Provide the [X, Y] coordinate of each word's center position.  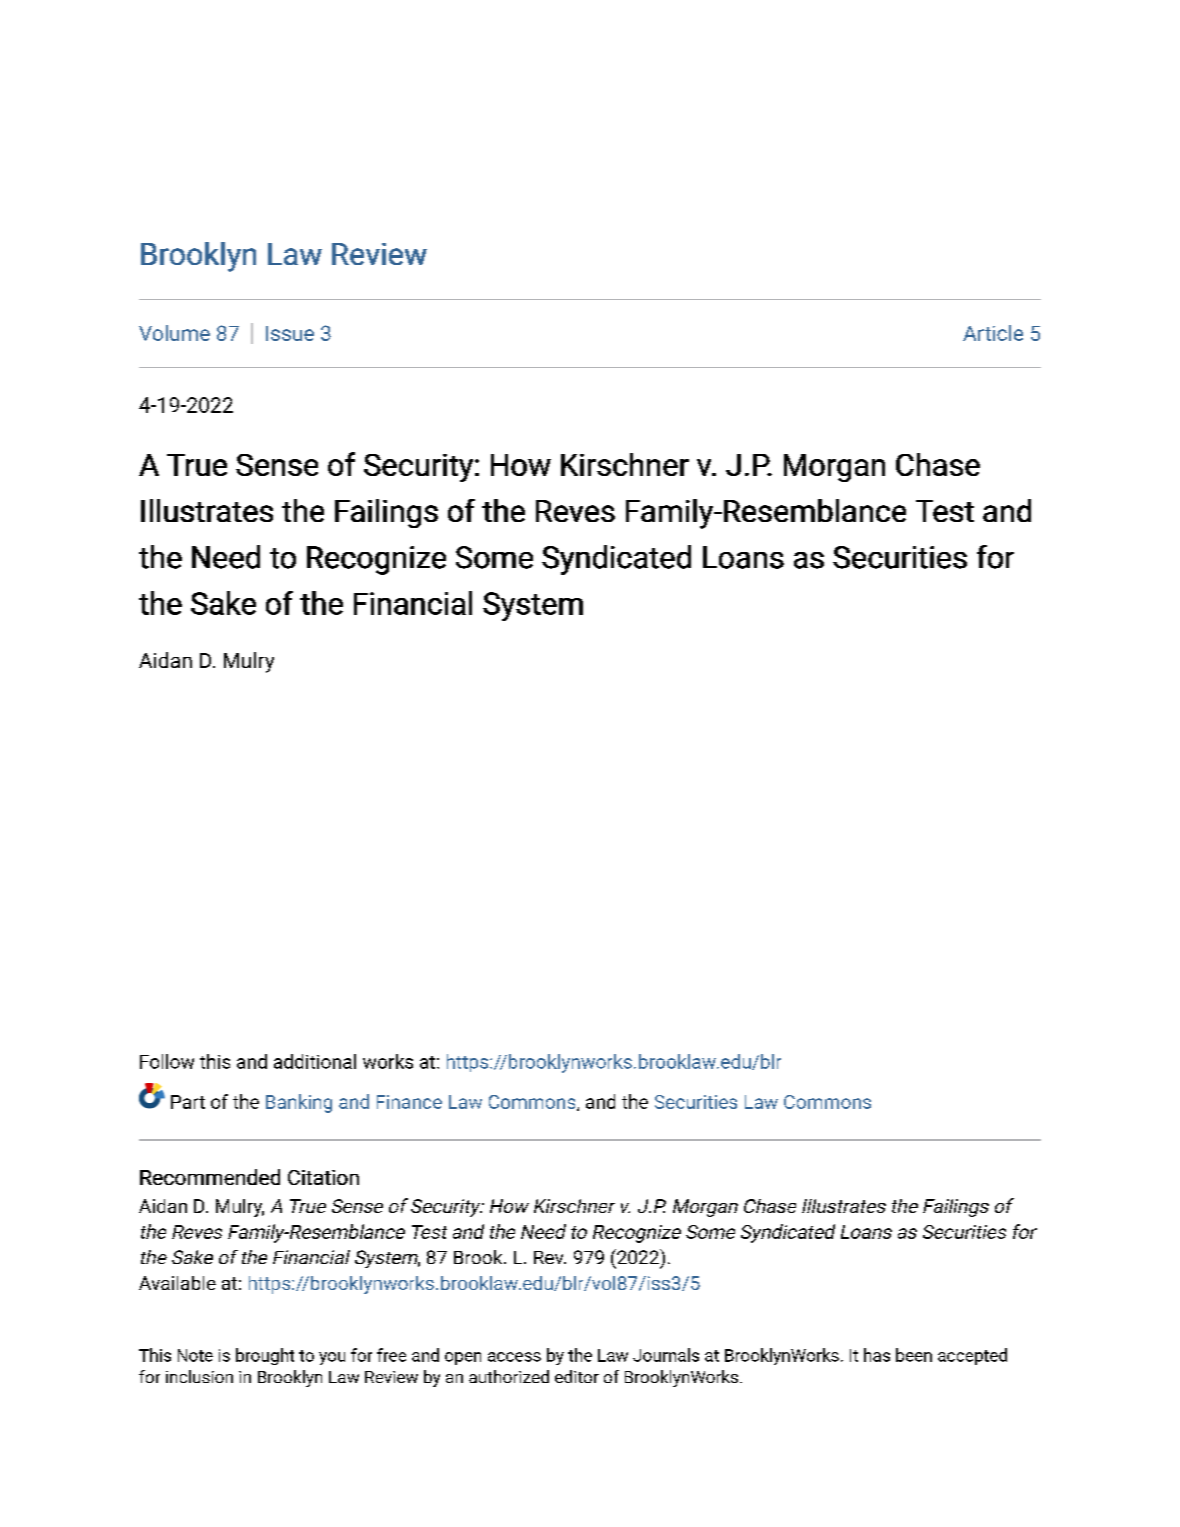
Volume [174, 333]
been [914, 1355]
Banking [299, 1103]
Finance [409, 1102]
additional [315, 1061]
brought [265, 1356]
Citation [323, 1177]
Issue [290, 333]
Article [993, 333]
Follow [167, 1061]
